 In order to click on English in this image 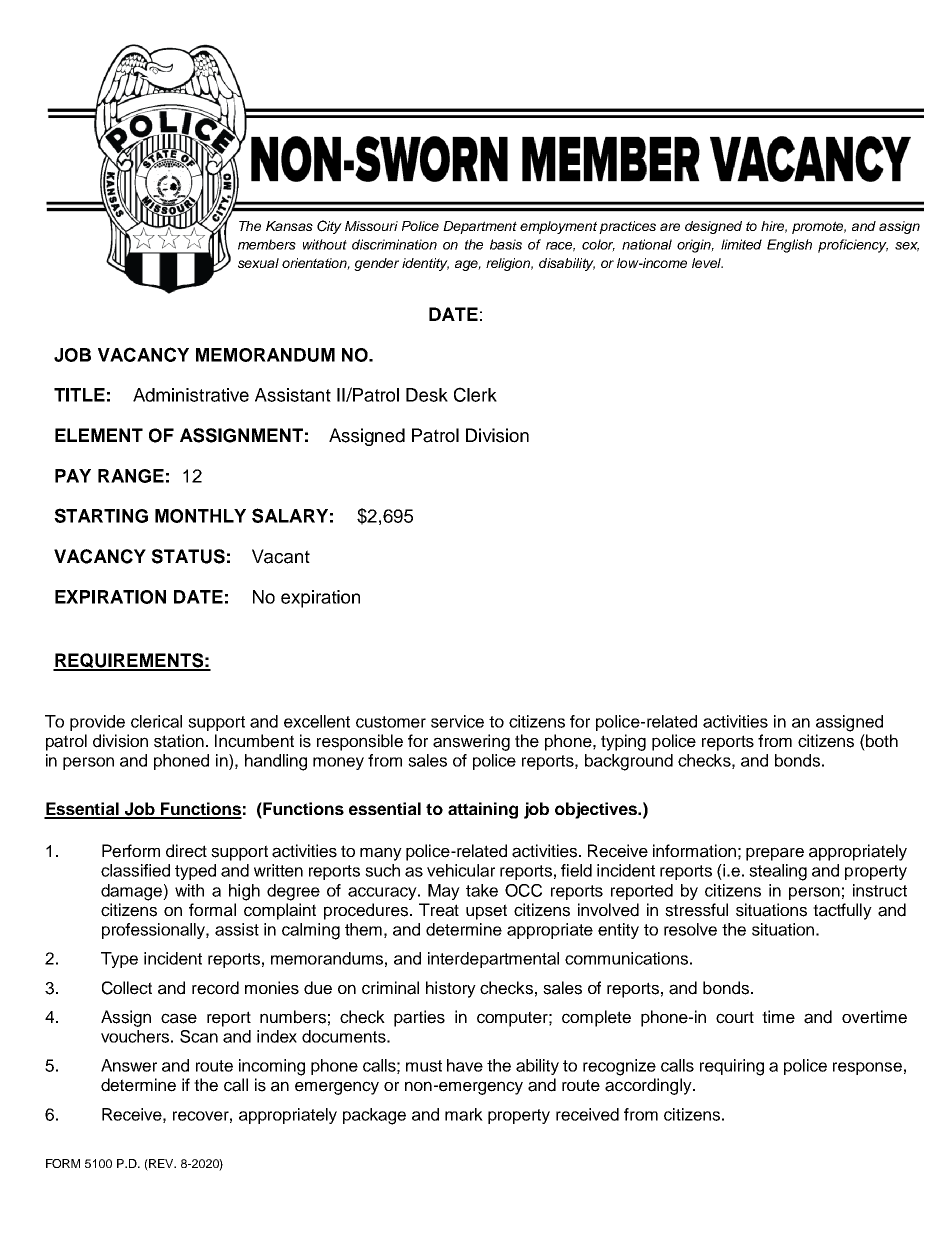, I will do `click(789, 246)`.
